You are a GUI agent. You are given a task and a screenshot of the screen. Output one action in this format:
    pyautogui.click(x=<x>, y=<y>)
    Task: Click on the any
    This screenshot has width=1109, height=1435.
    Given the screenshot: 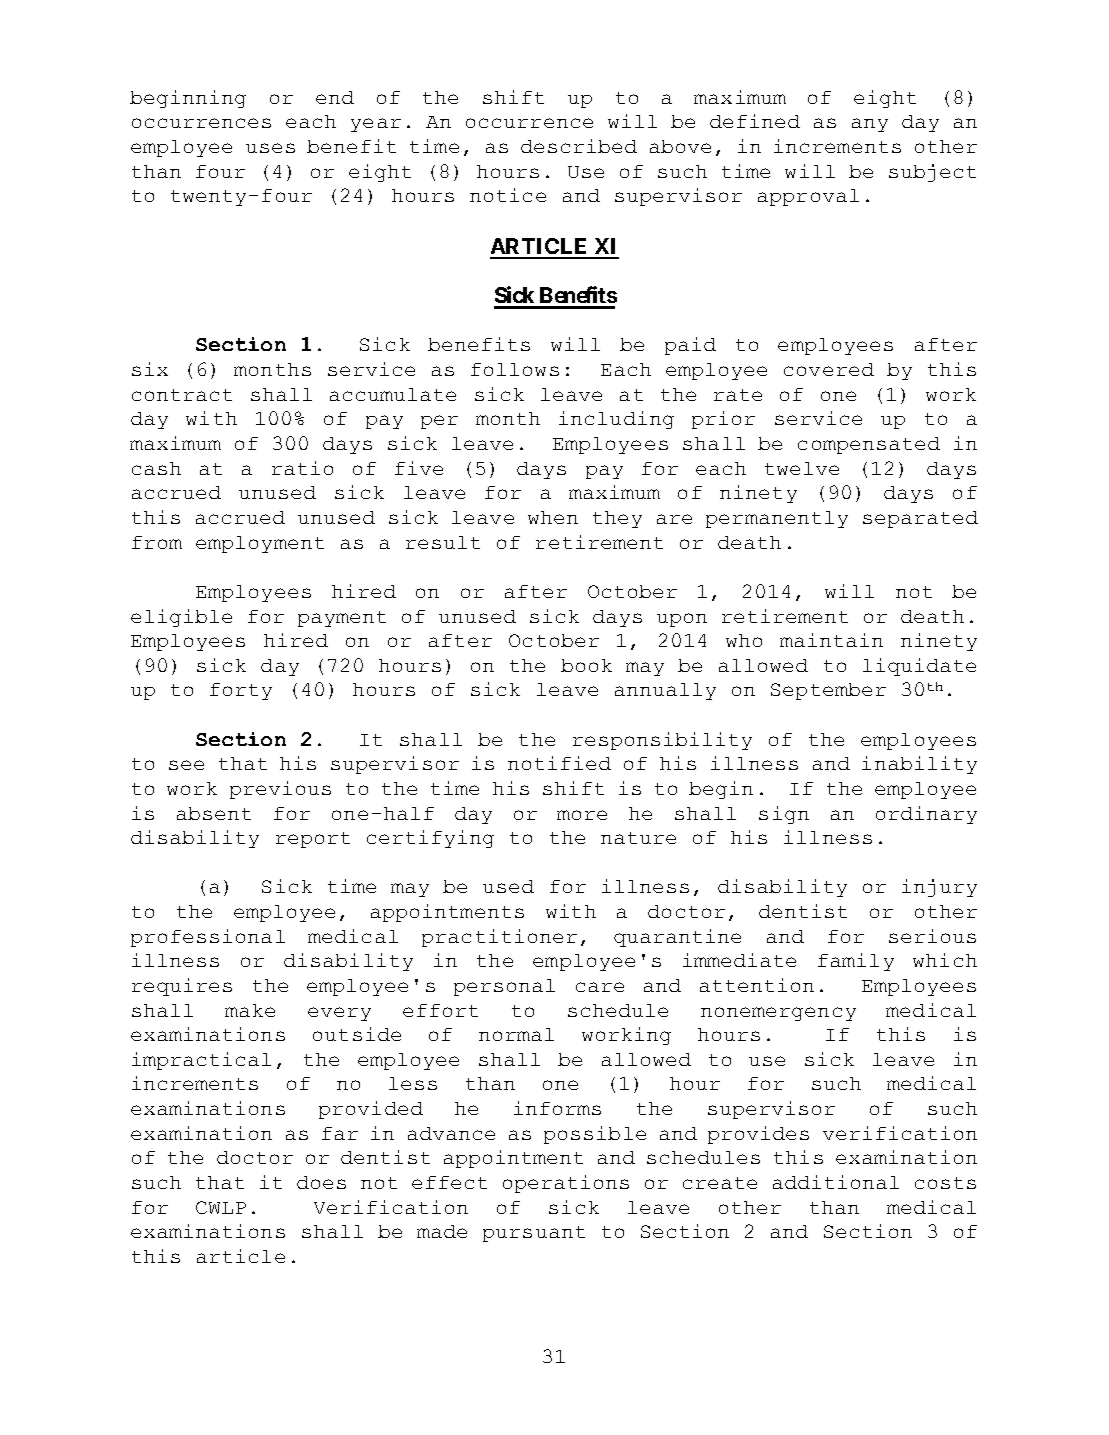 What is the action you would take?
    pyautogui.click(x=870, y=125)
